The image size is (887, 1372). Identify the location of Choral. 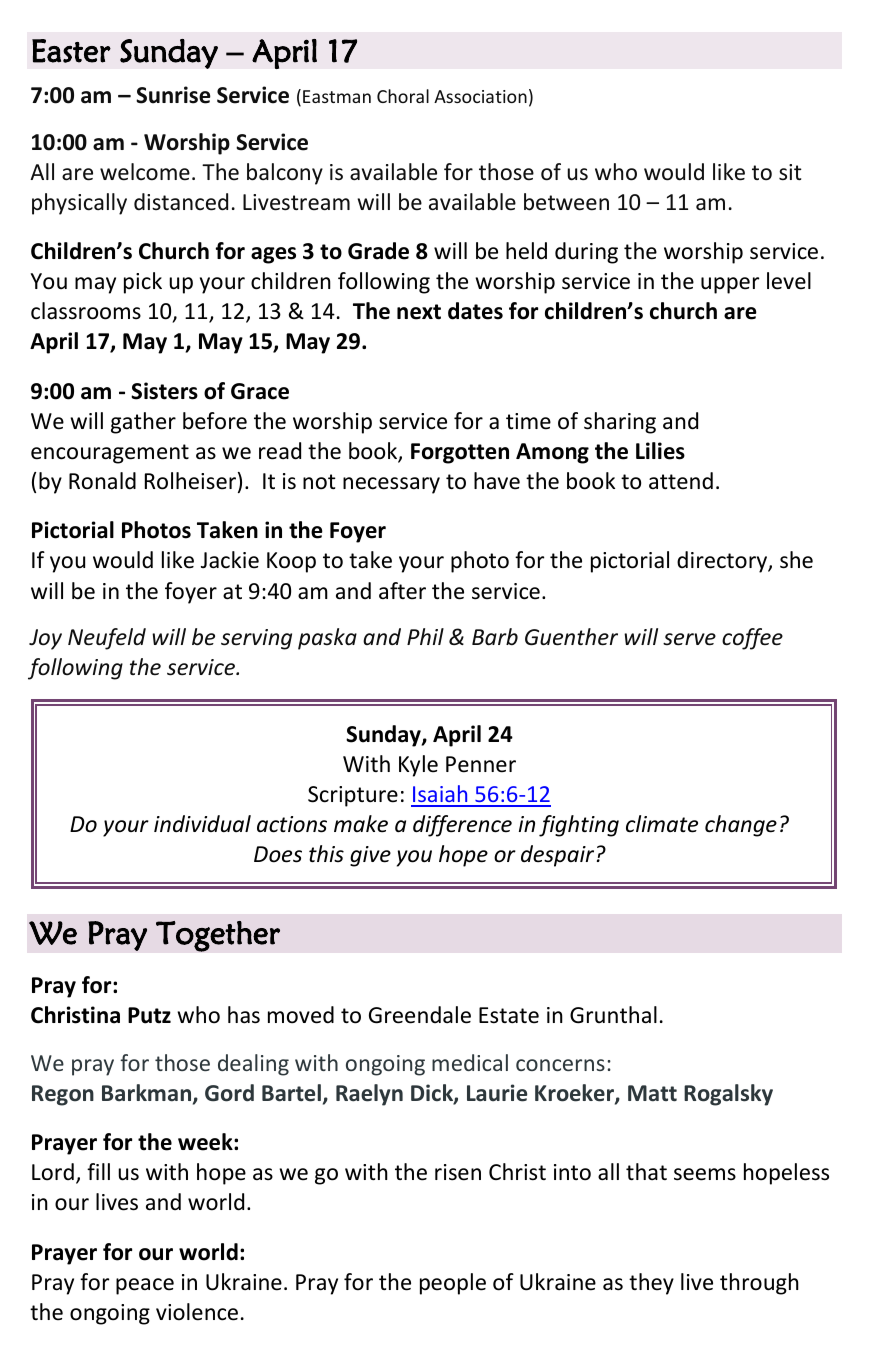
(403, 96).
